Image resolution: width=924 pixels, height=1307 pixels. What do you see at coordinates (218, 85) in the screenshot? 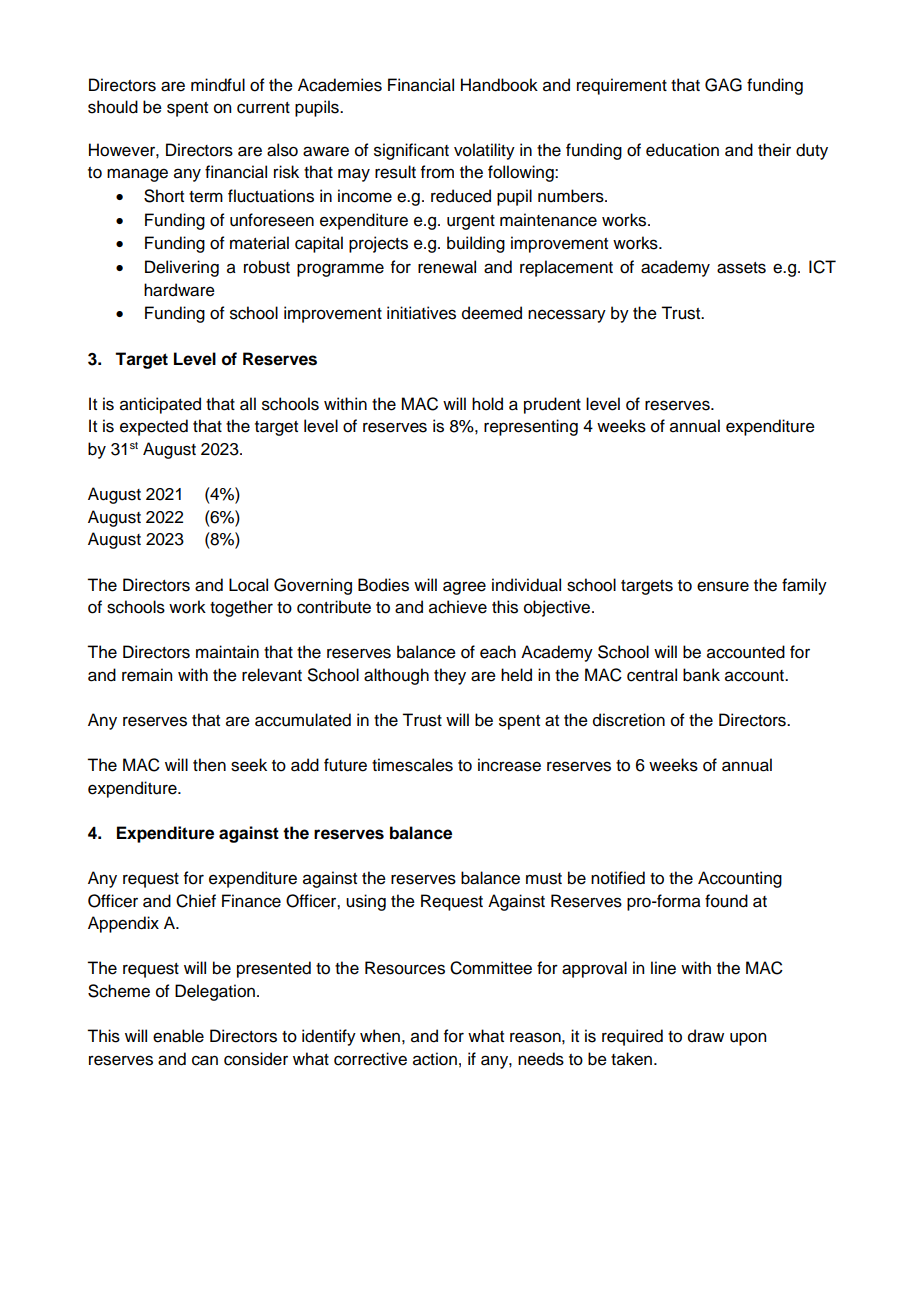
I see `mindful` at bounding box center [218, 85].
